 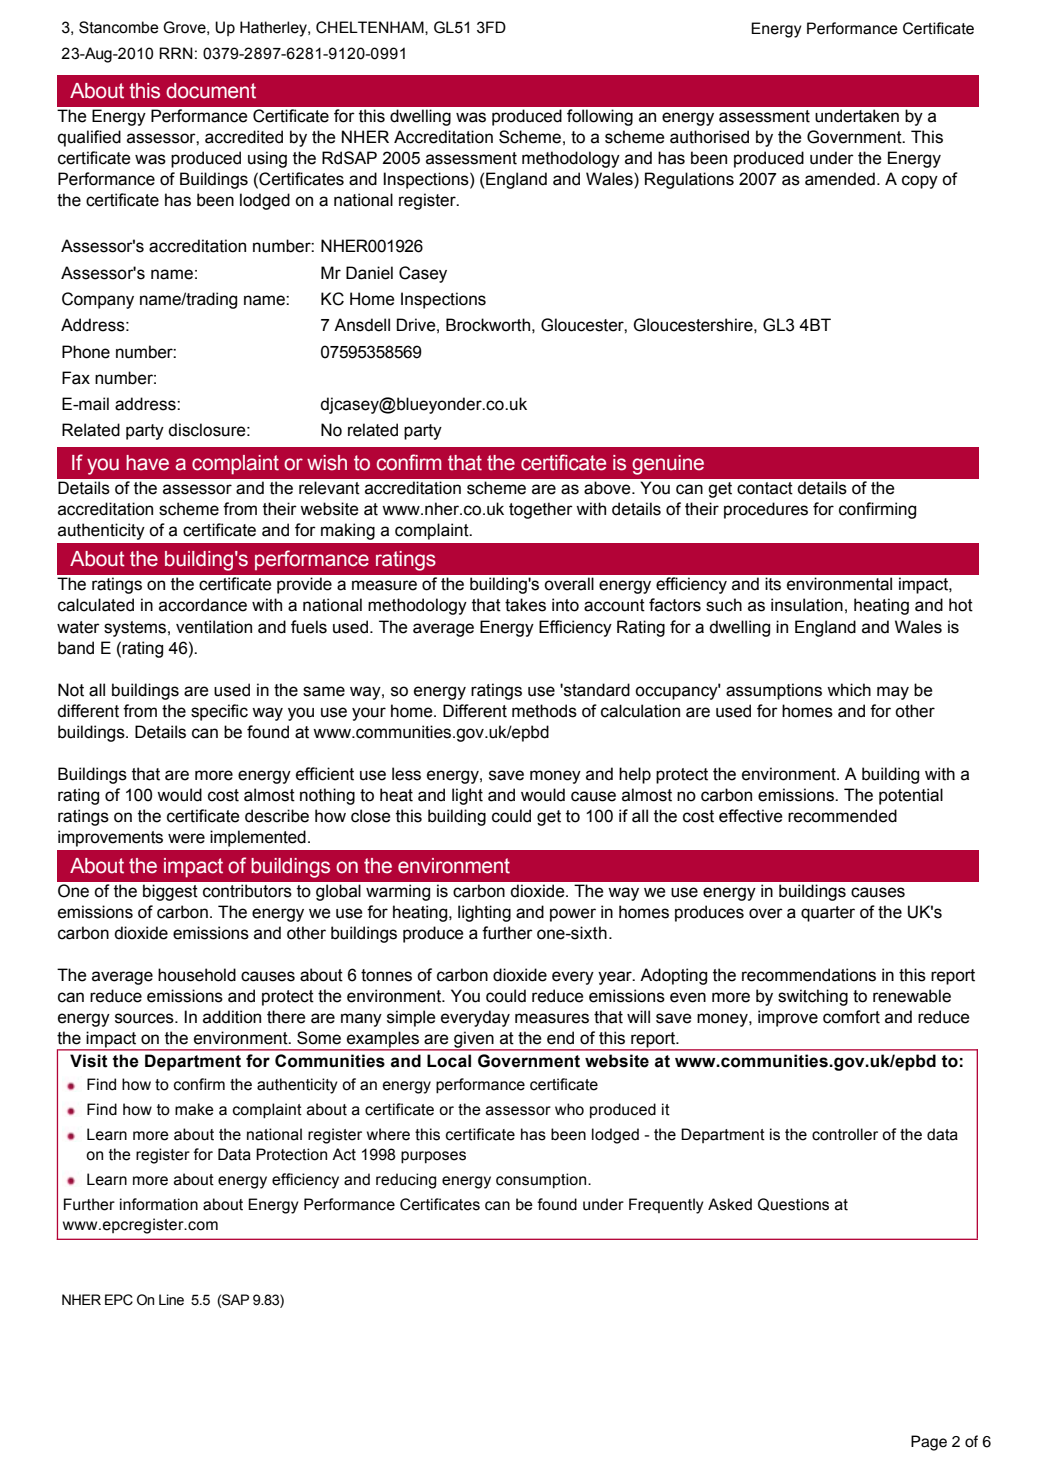 What do you see at coordinates (544, 711) in the screenshot?
I see `methods` at bounding box center [544, 711].
